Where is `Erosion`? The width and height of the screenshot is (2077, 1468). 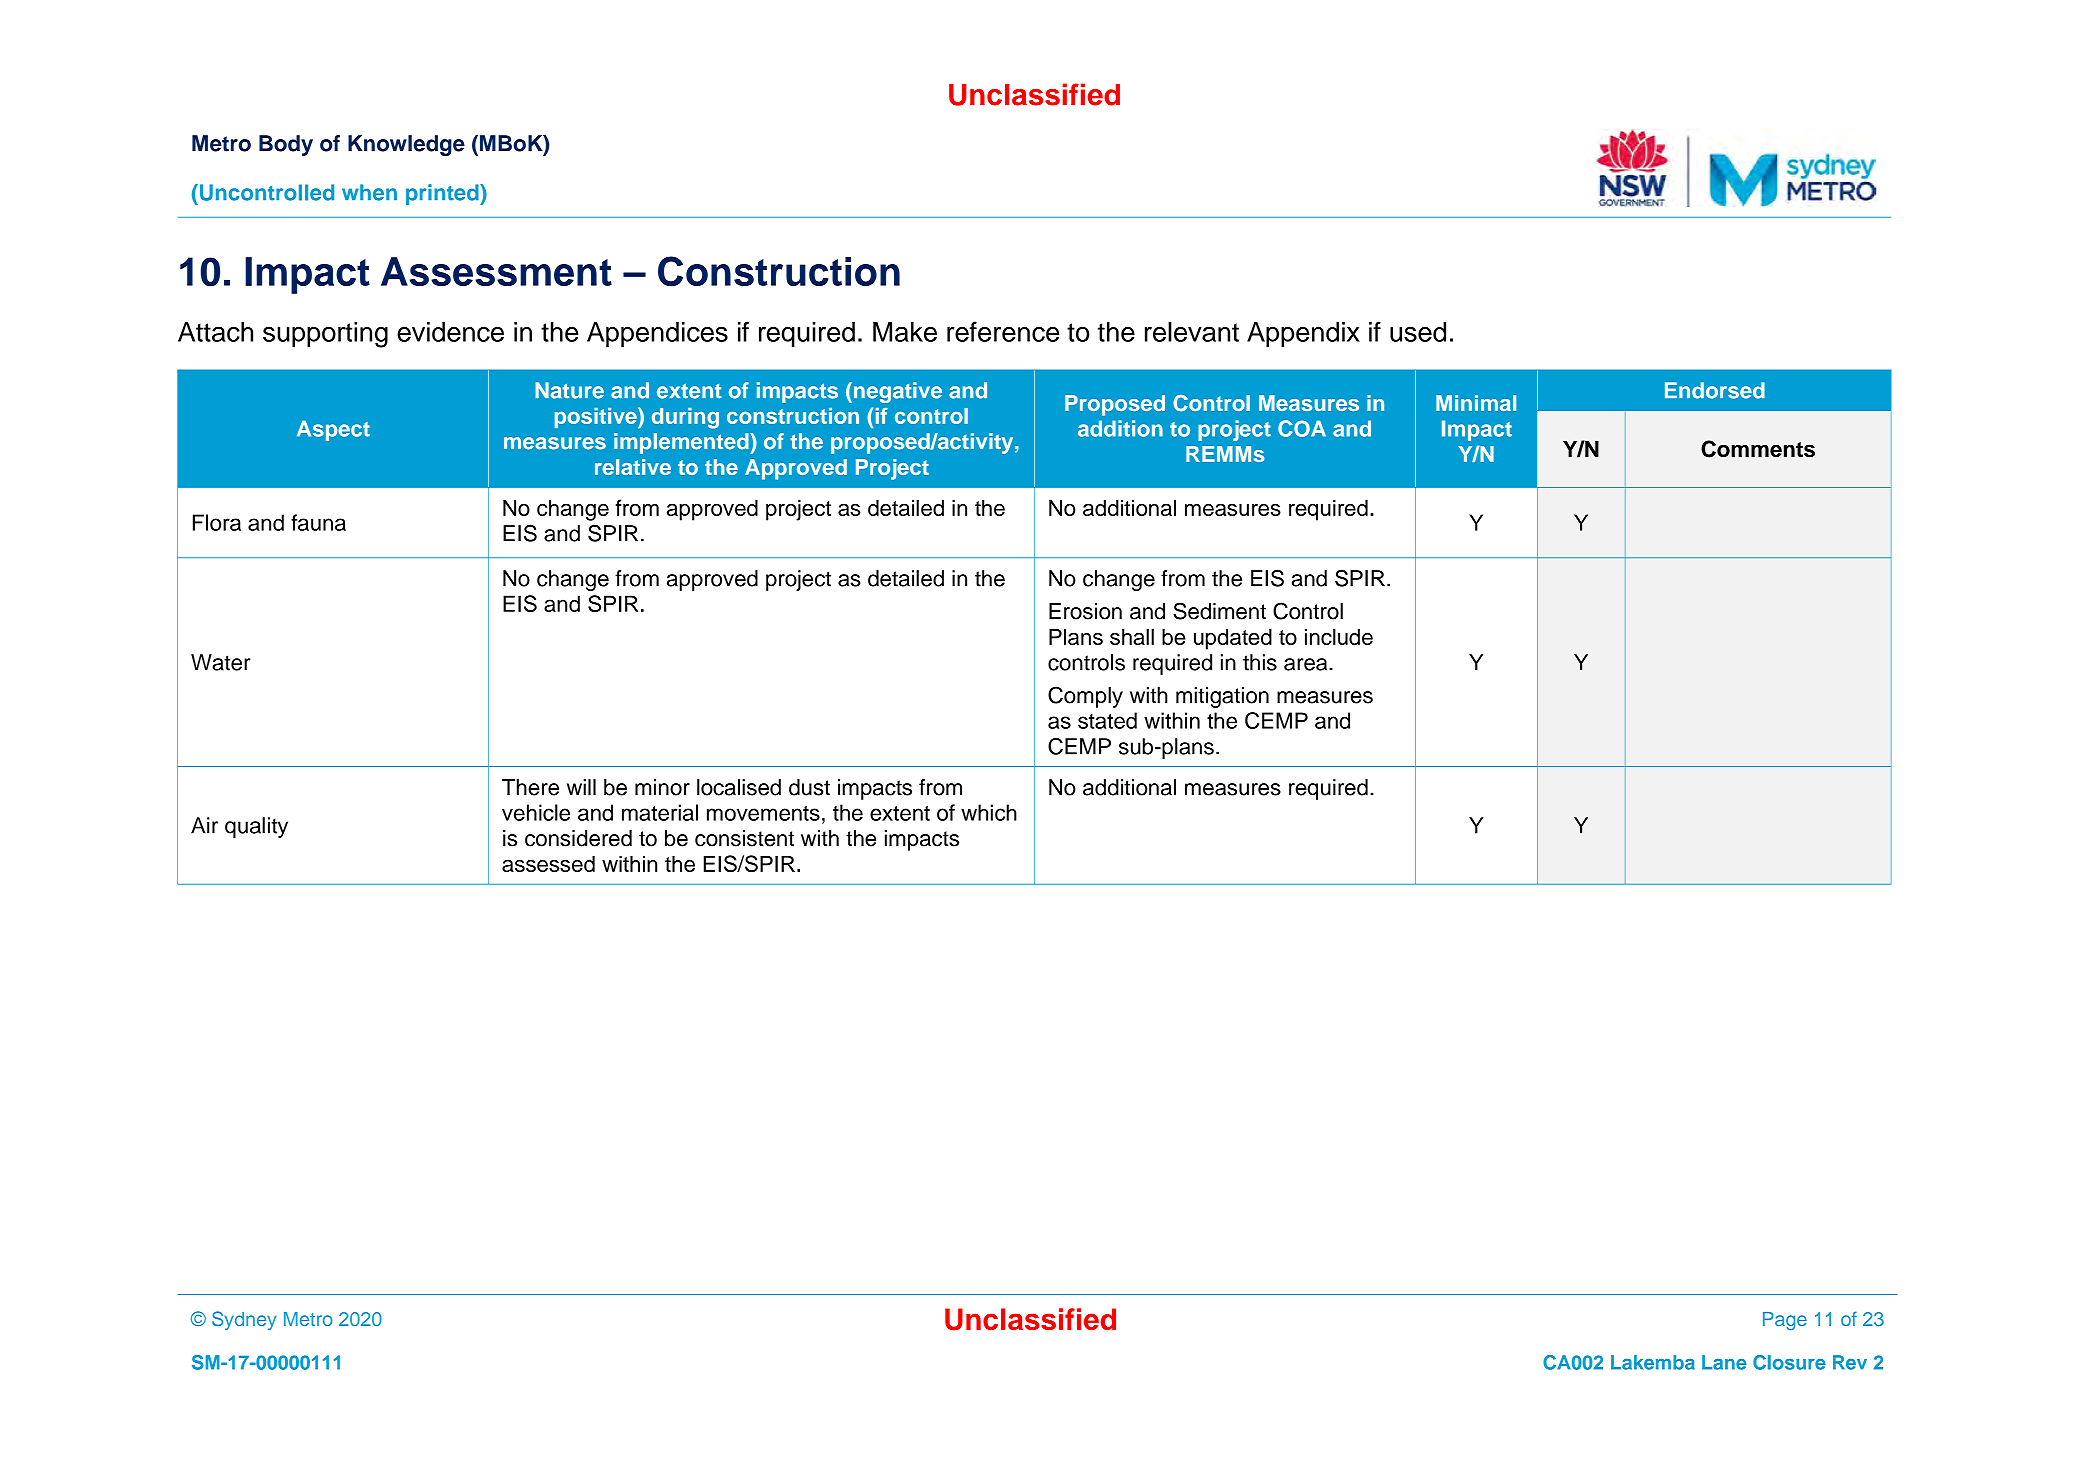 Erosion is located at coordinates (1085, 611).
